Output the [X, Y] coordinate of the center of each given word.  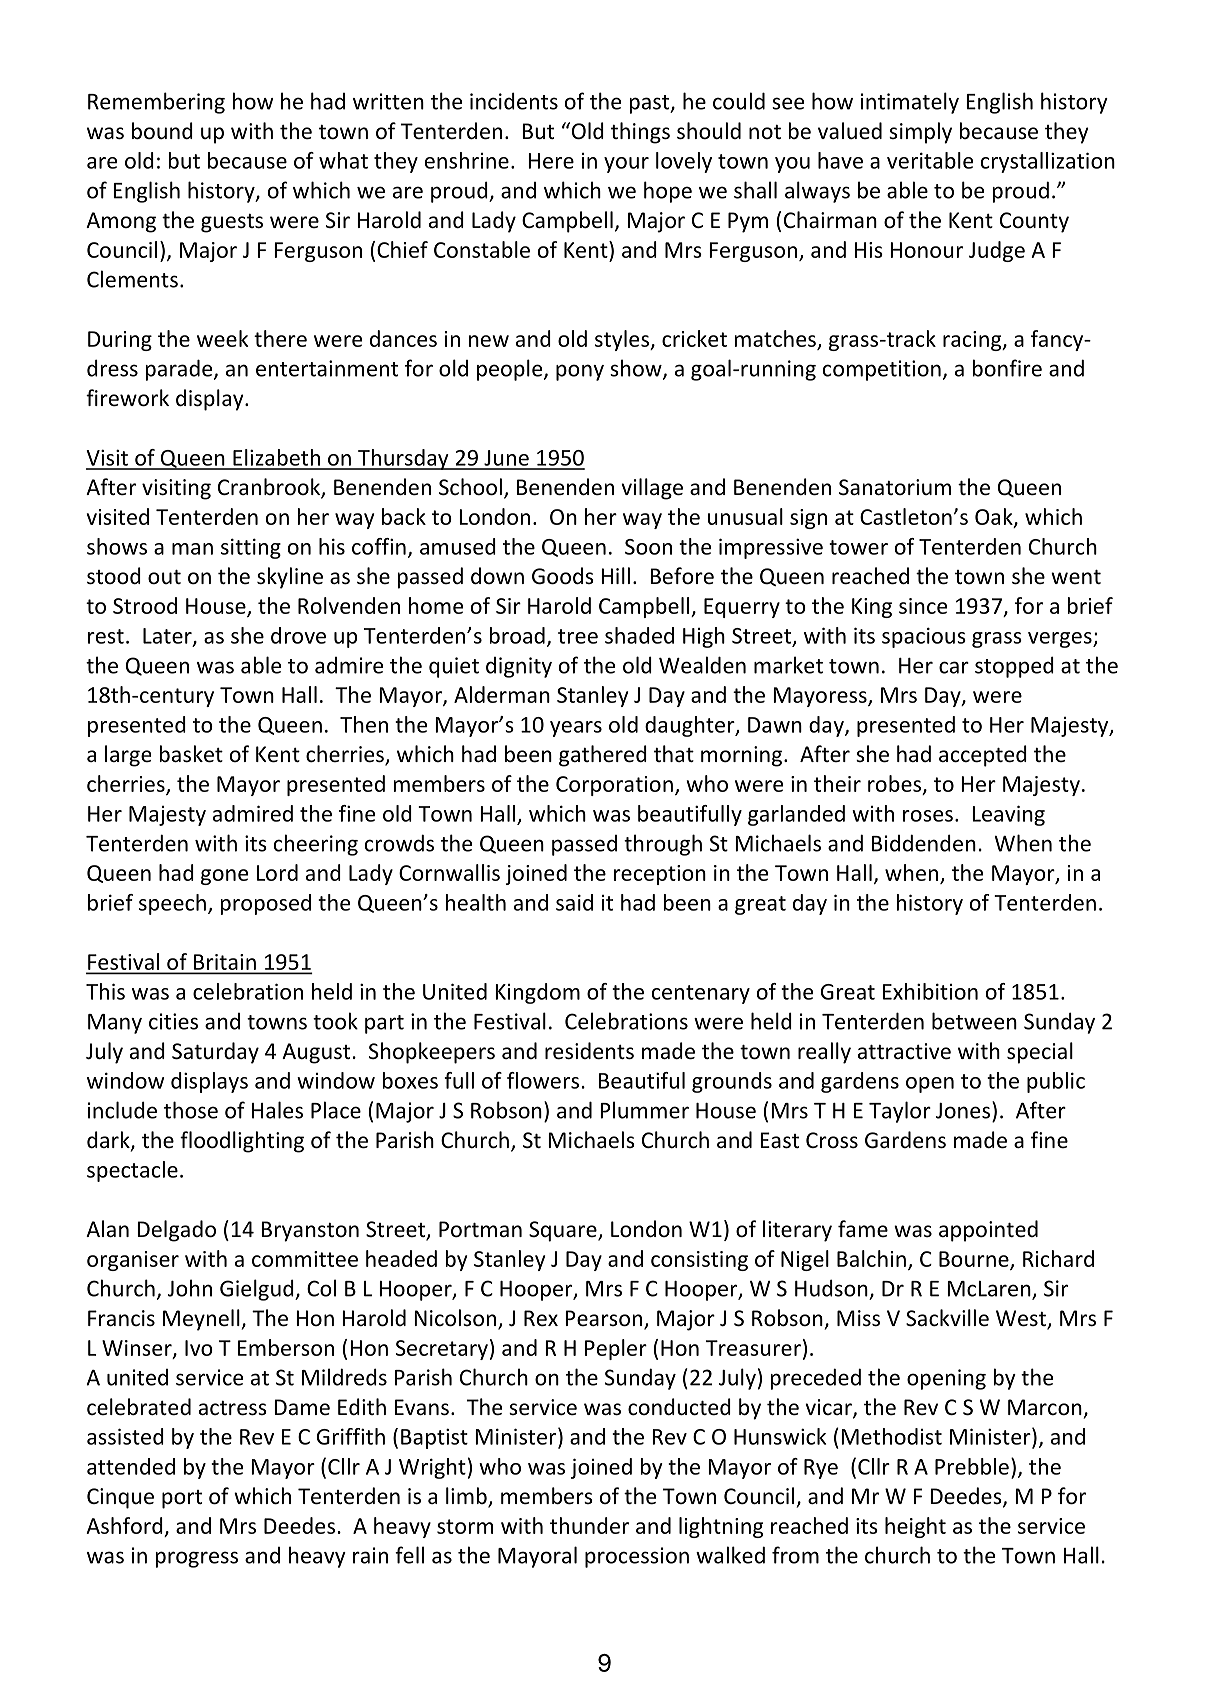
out [164, 577]
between [974, 1021]
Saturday [215, 1053]
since [923, 606]
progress [197, 1559]
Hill [615, 575]
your [626, 165]
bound [162, 131]
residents [589, 1051]
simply [920, 133]
